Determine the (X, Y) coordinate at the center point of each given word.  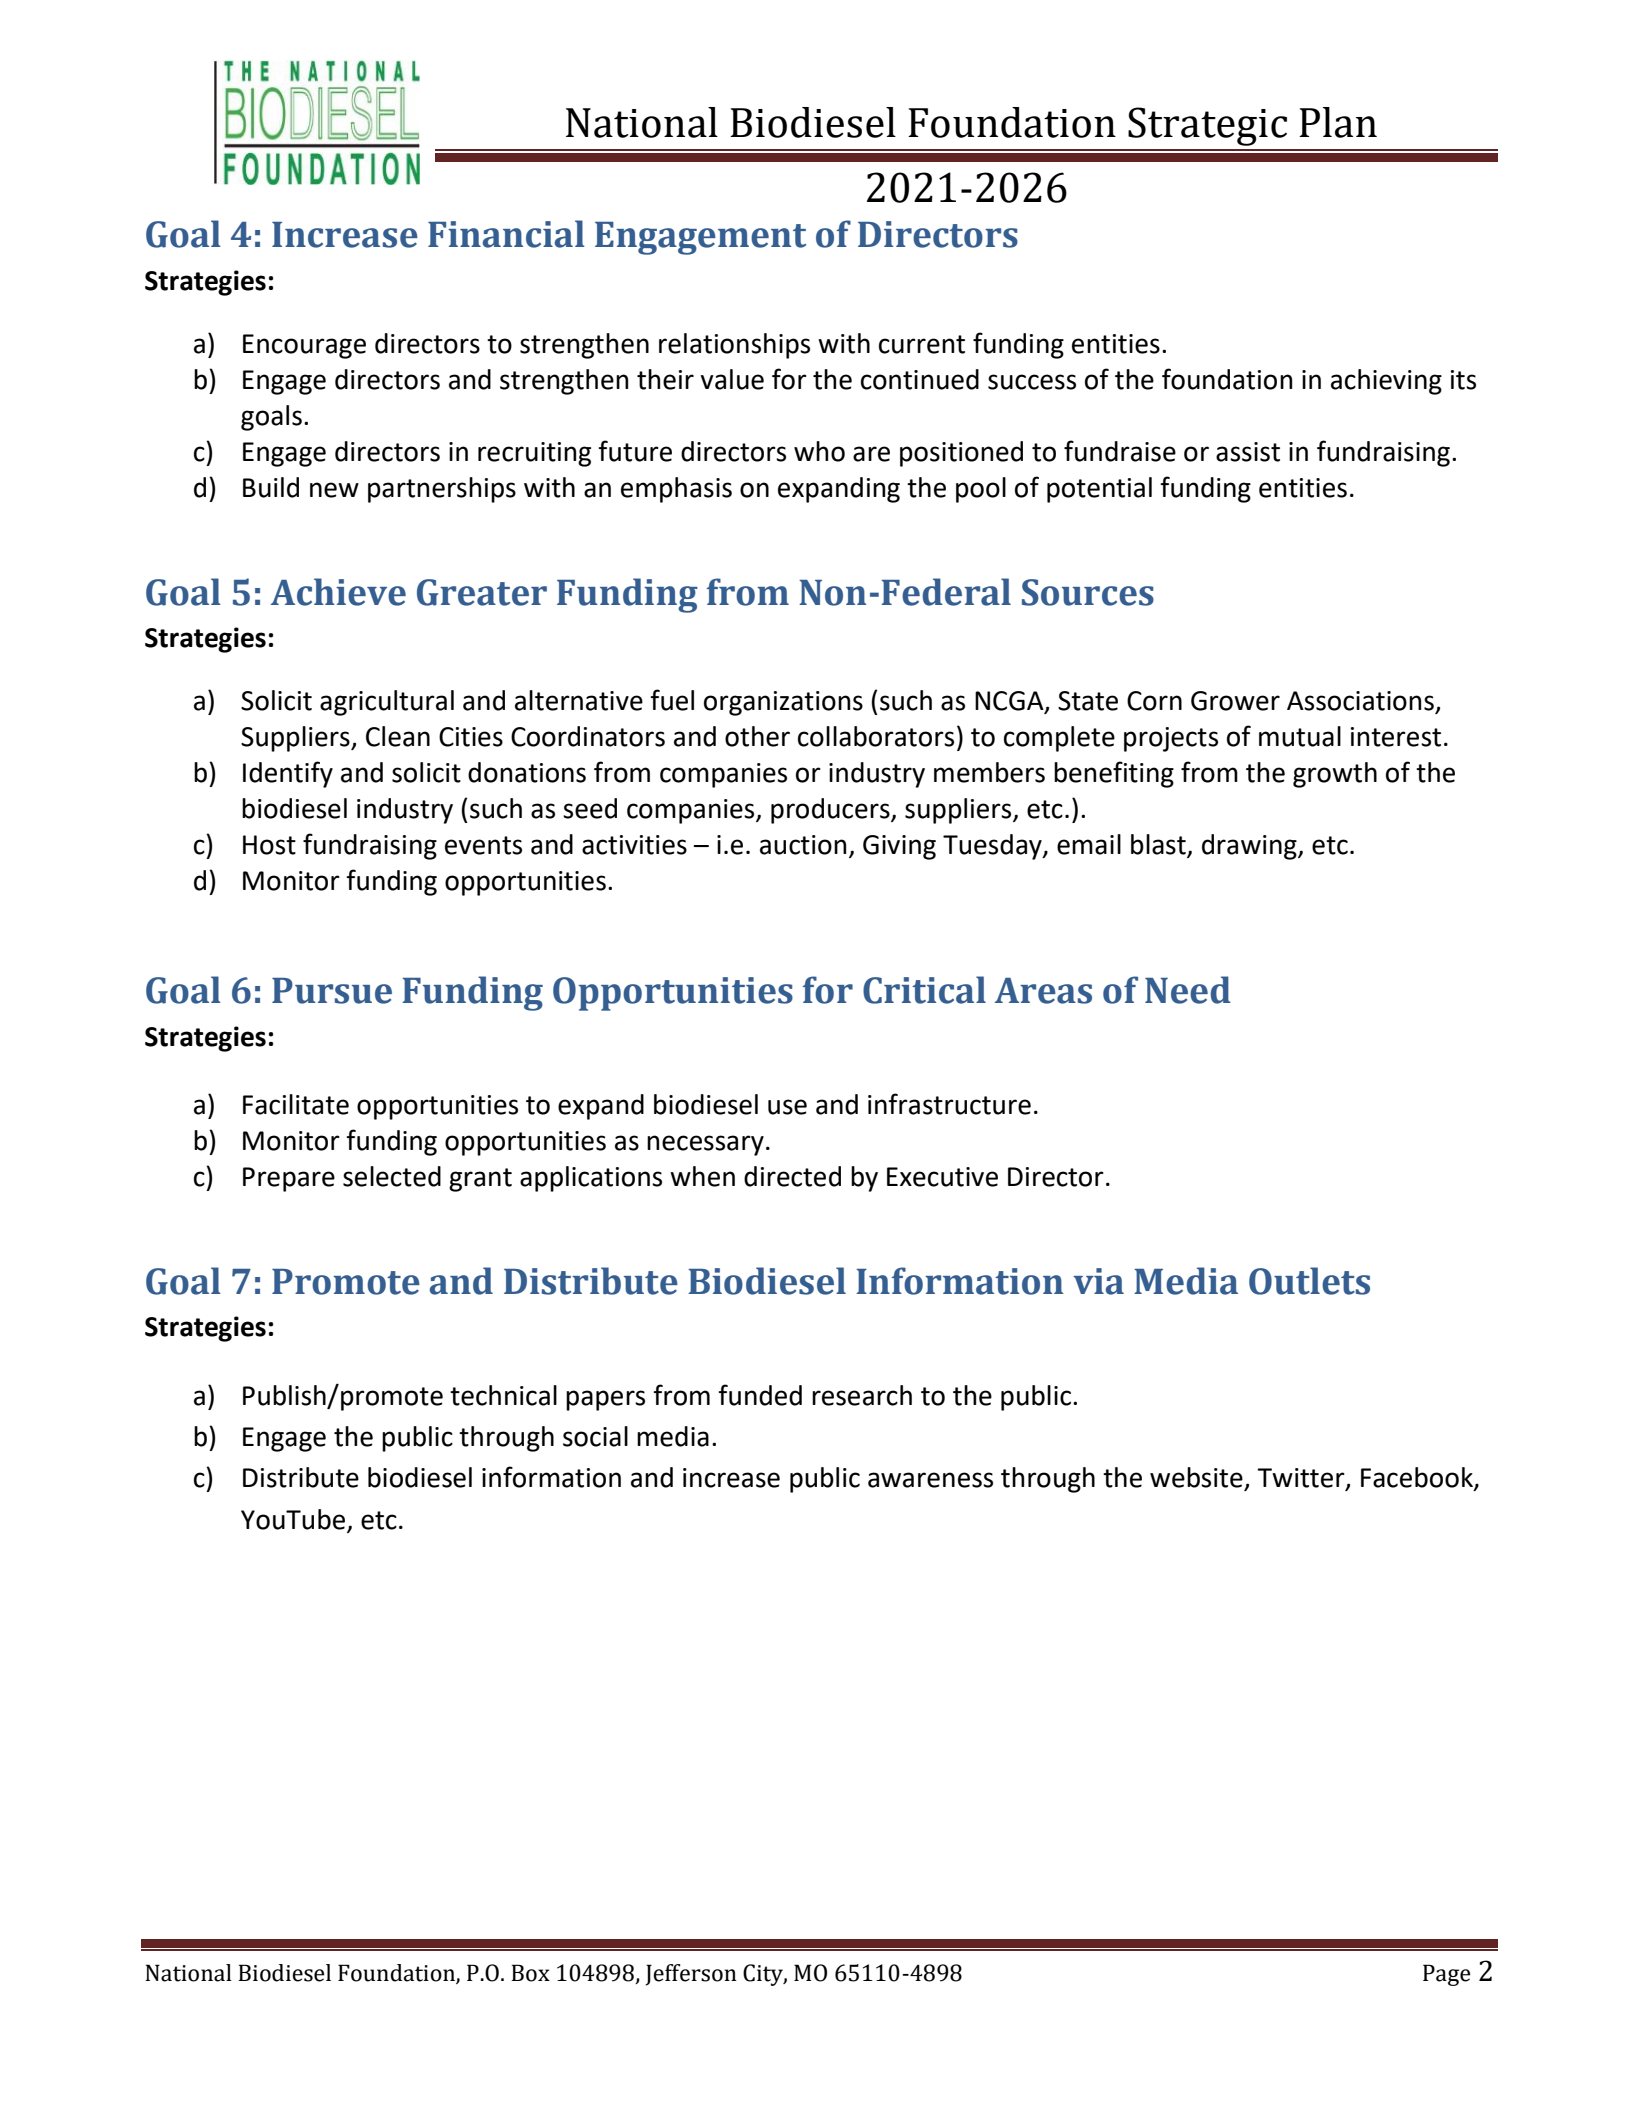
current (922, 344)
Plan (1338, 122)
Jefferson (691, 1975)
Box (530, 1973)
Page (1446, 1975)
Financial (506, 234)
